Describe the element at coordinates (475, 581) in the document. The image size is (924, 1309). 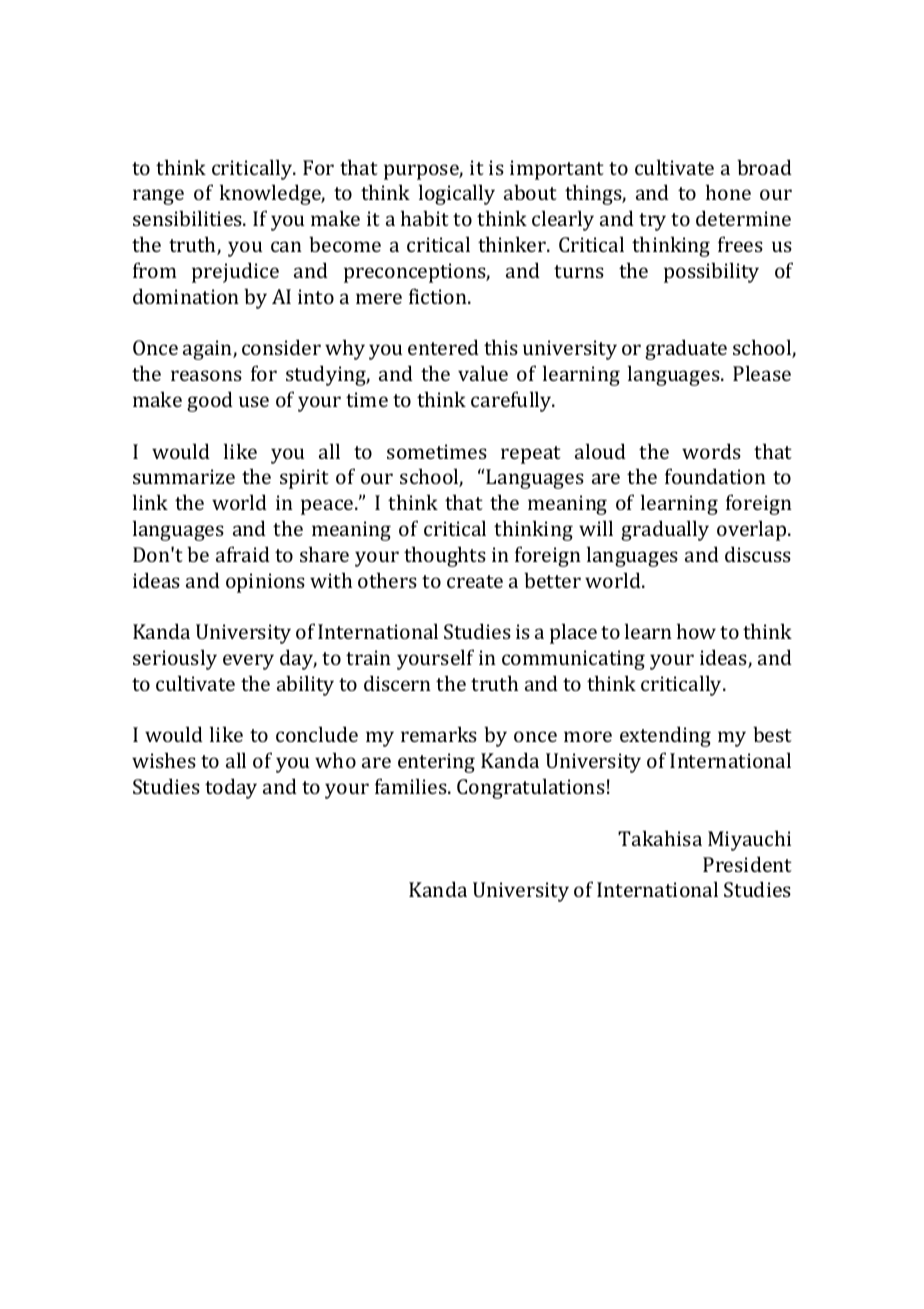
I see `create` at that location.
